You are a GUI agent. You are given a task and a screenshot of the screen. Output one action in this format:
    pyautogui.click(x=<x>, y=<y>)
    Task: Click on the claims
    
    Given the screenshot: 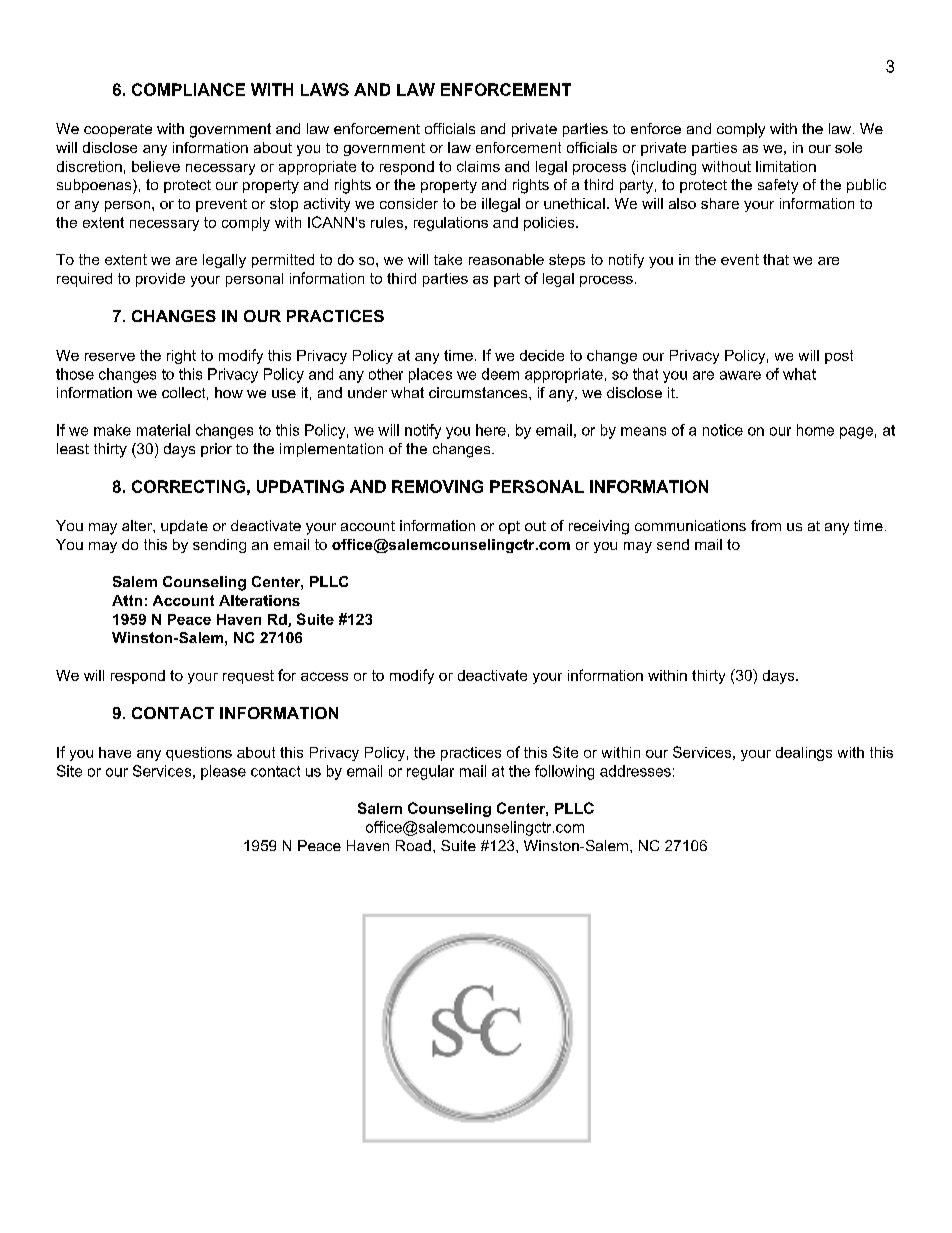 What is the action you would take?
    pyautogui.click(x=478, y=166)
